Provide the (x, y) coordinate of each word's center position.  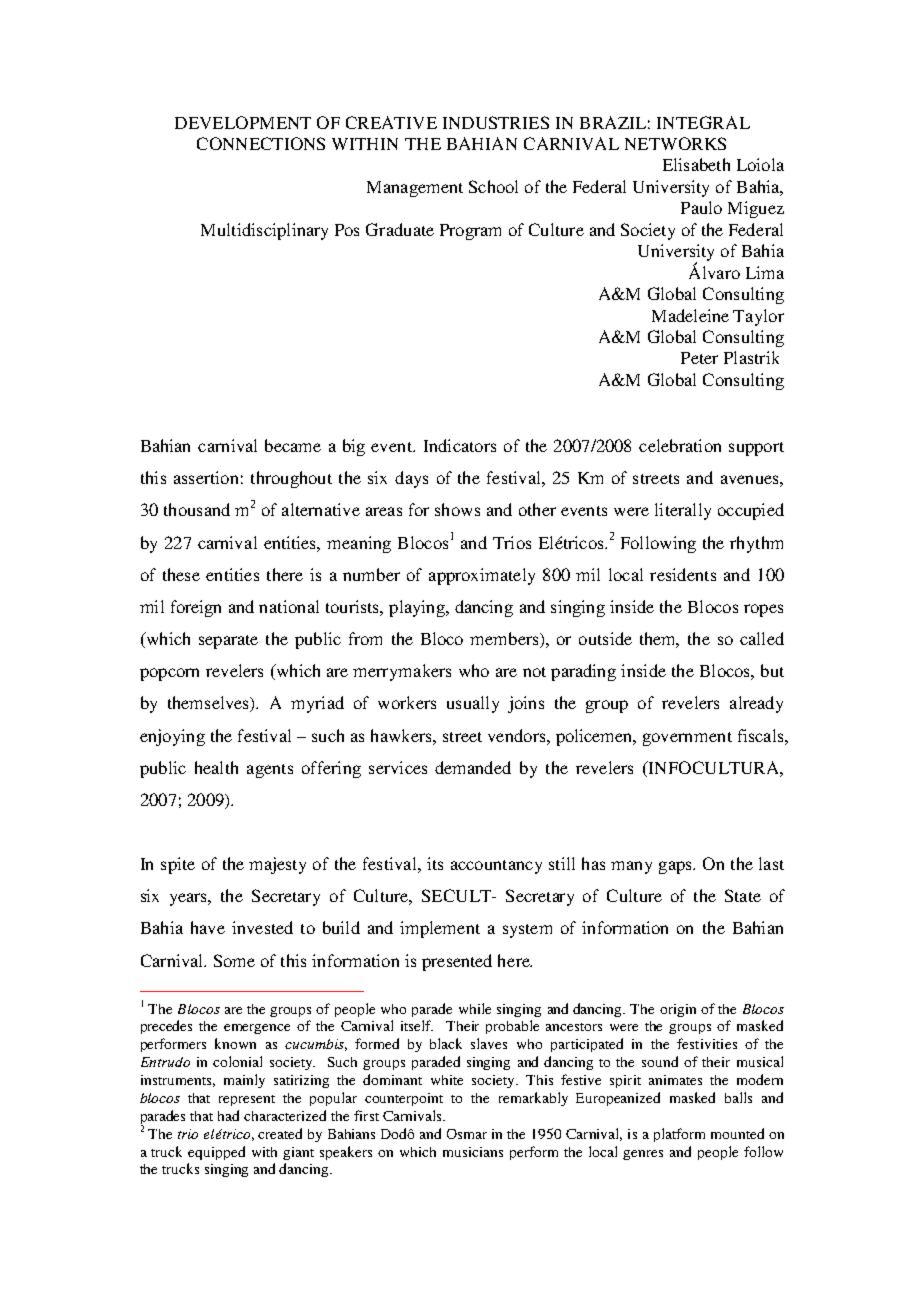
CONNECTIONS (261, 143)
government (687, 739)
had (228, 1115)
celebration (680, 445)
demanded (473, 767)
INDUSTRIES (496, 122)
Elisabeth (696, 164)
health (216, 767)
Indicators (460, 445)
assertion (206, 477)
